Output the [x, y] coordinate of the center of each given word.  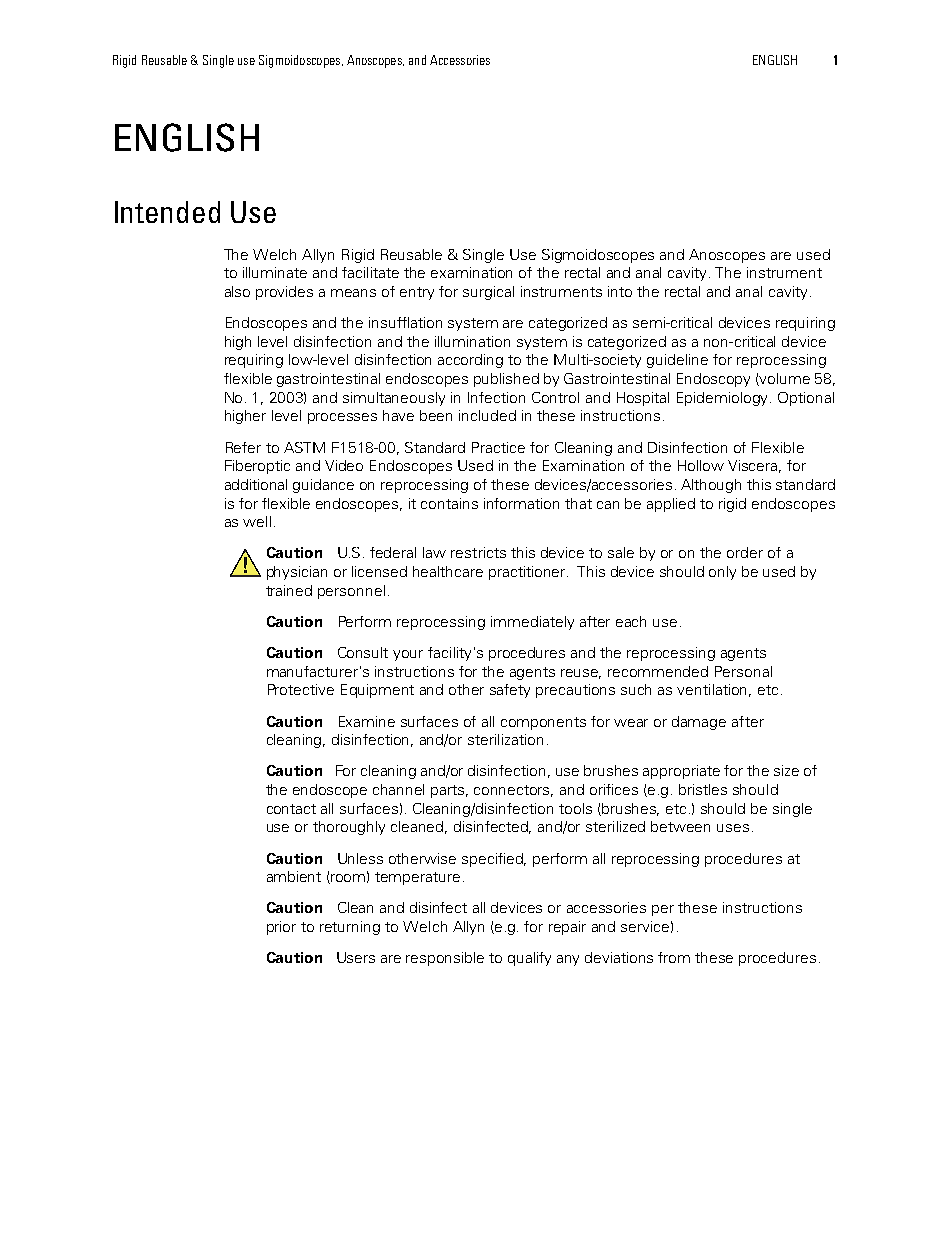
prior [281, 928]
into [620, 291]
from [674, 957]
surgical [488, 293]
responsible [445, 959]
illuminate [275, 272]
